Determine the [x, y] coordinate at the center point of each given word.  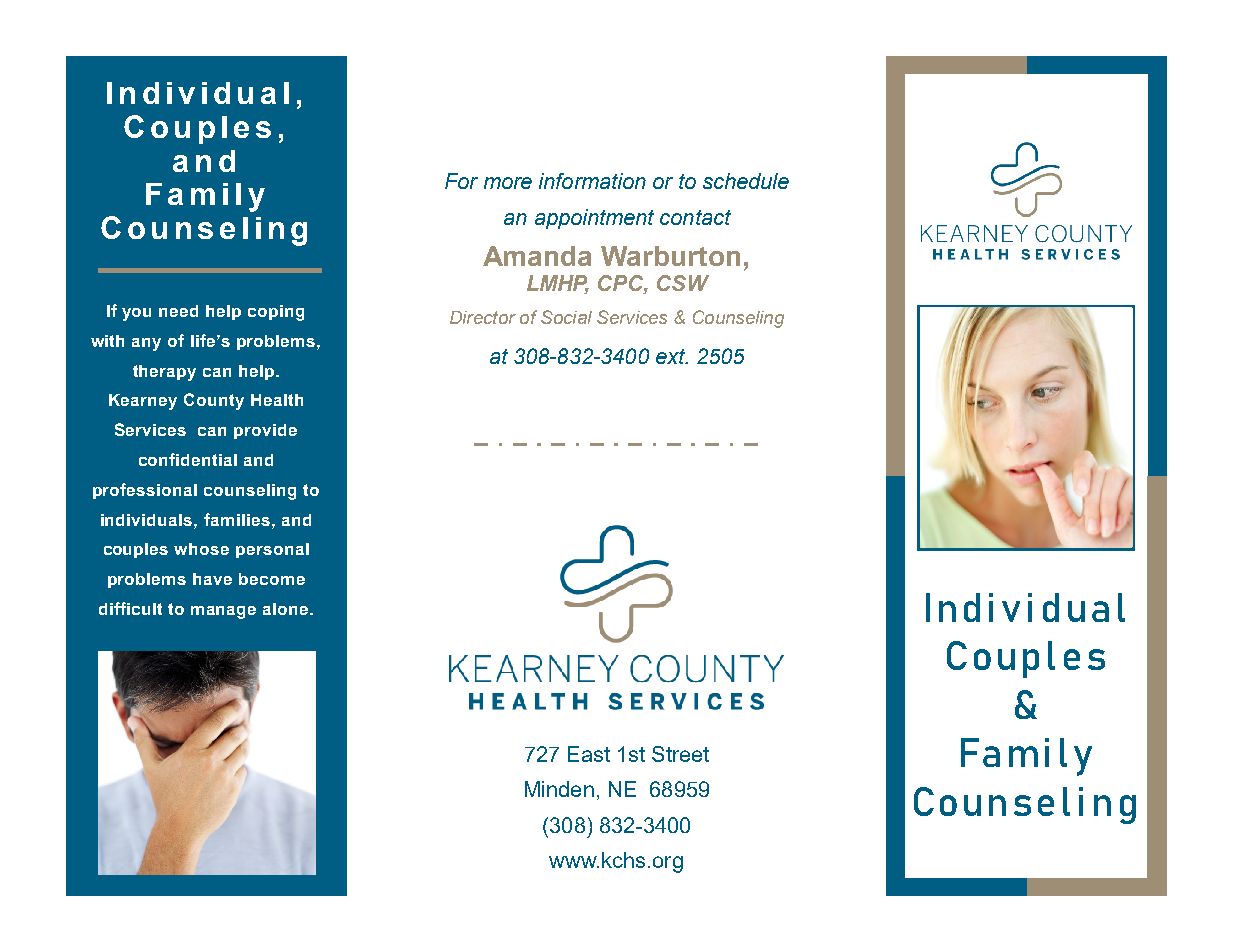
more [508, 183]
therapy [164, 373]
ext [671, 356]
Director [483, 317]
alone [287, 609]
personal [272, 550]
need [178, 311]
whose [201, 549]
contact [695, 217]
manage [223, 612]
